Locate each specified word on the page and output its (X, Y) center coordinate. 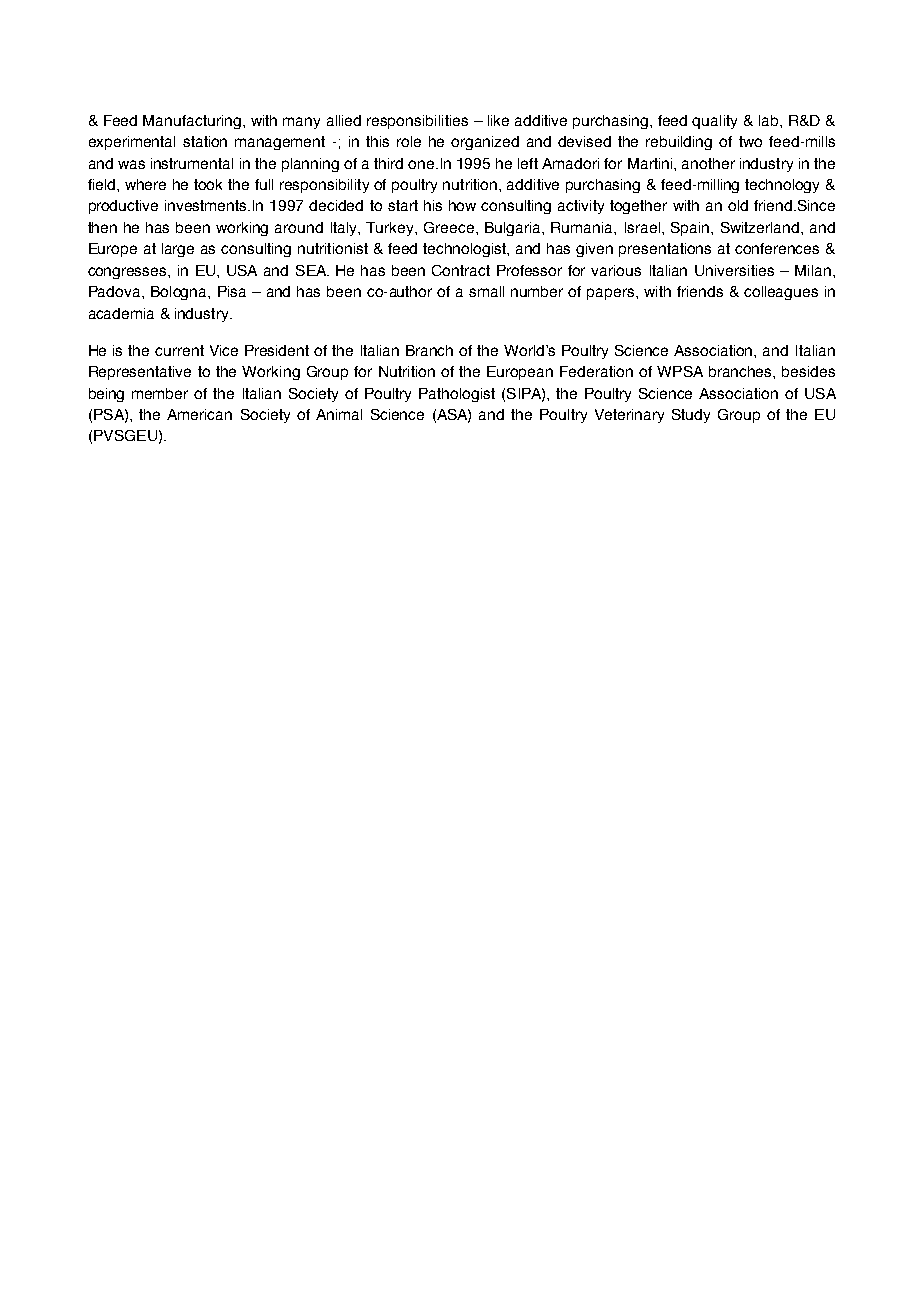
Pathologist (457, 395)
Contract (461, 270)
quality (714, 122)
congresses (128, 273)
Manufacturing (192, 122)
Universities (734, 270)
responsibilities (417, 122)
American (199, 414)
